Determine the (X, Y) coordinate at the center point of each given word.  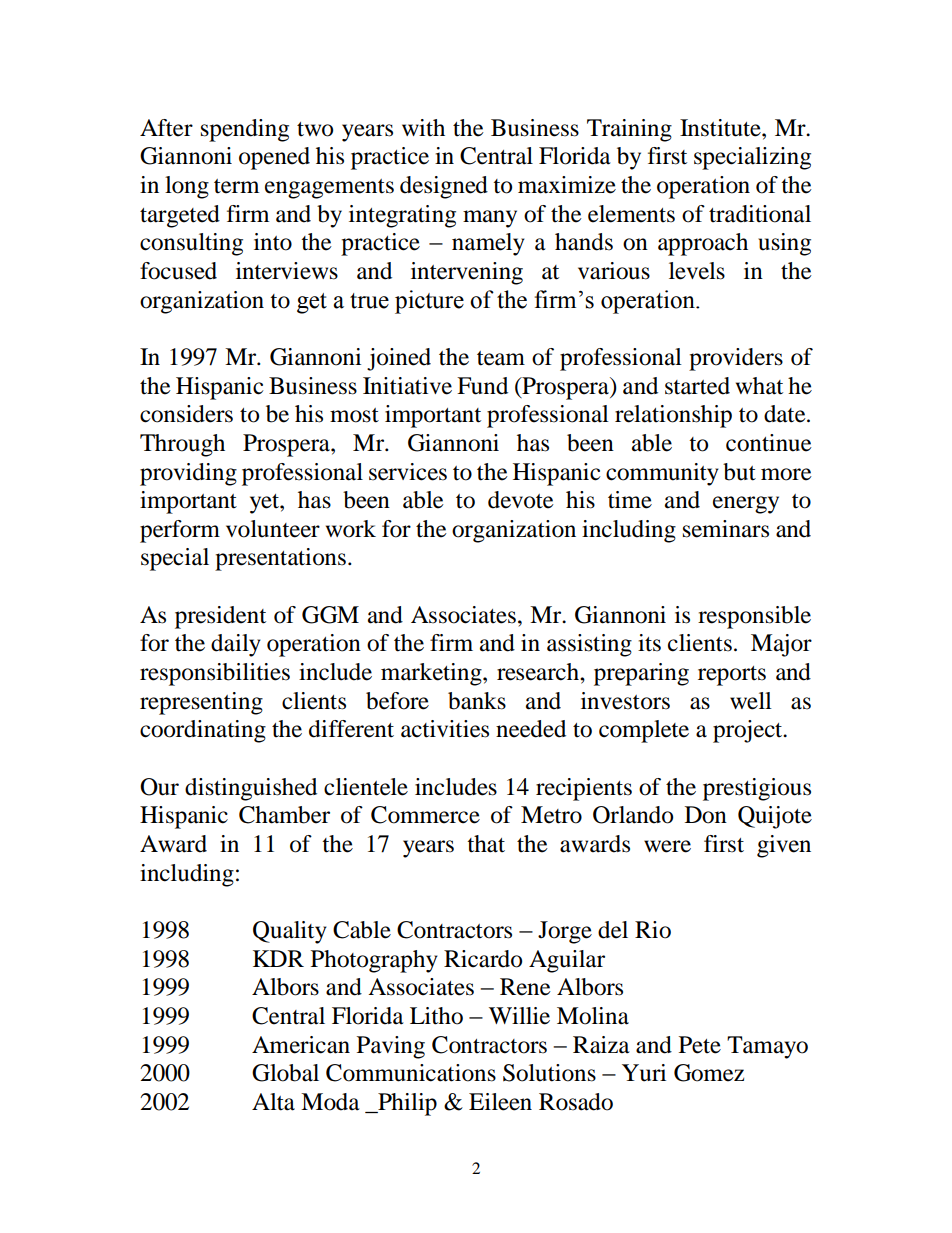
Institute (721, 128)
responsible (754, 617)
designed (444, 187)
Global (285, 1073)
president (220, 617)
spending (245, 130)
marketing (432, 674)
